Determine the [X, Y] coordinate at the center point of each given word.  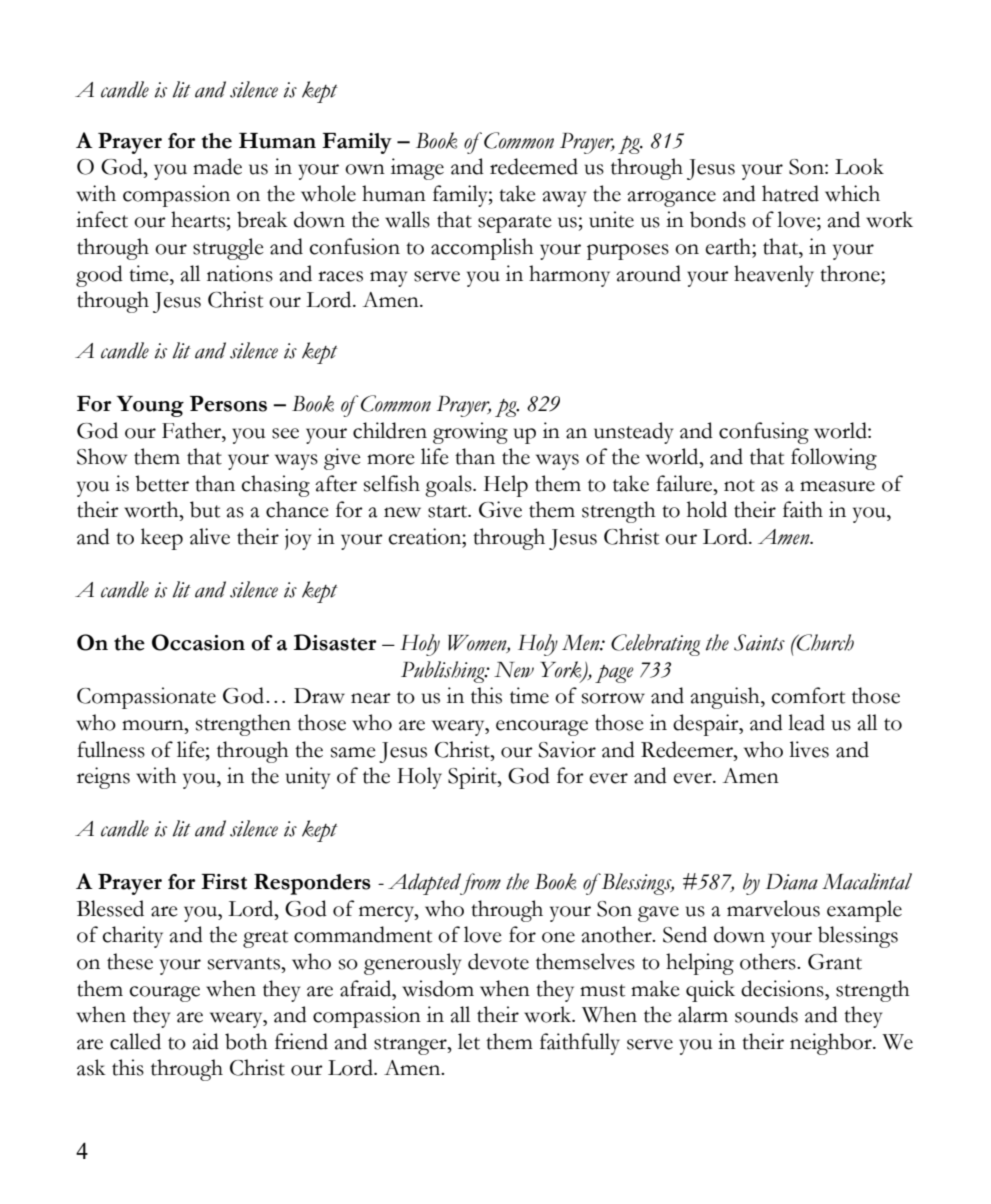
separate [515, 224]
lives [809, 749]
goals [449, 486]
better [162, 483]
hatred [790, 193]
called [135, 1041]
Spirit [473, 778]
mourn [154, 725]
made [217, 166]
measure [837, 486]
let [469, 1041]
